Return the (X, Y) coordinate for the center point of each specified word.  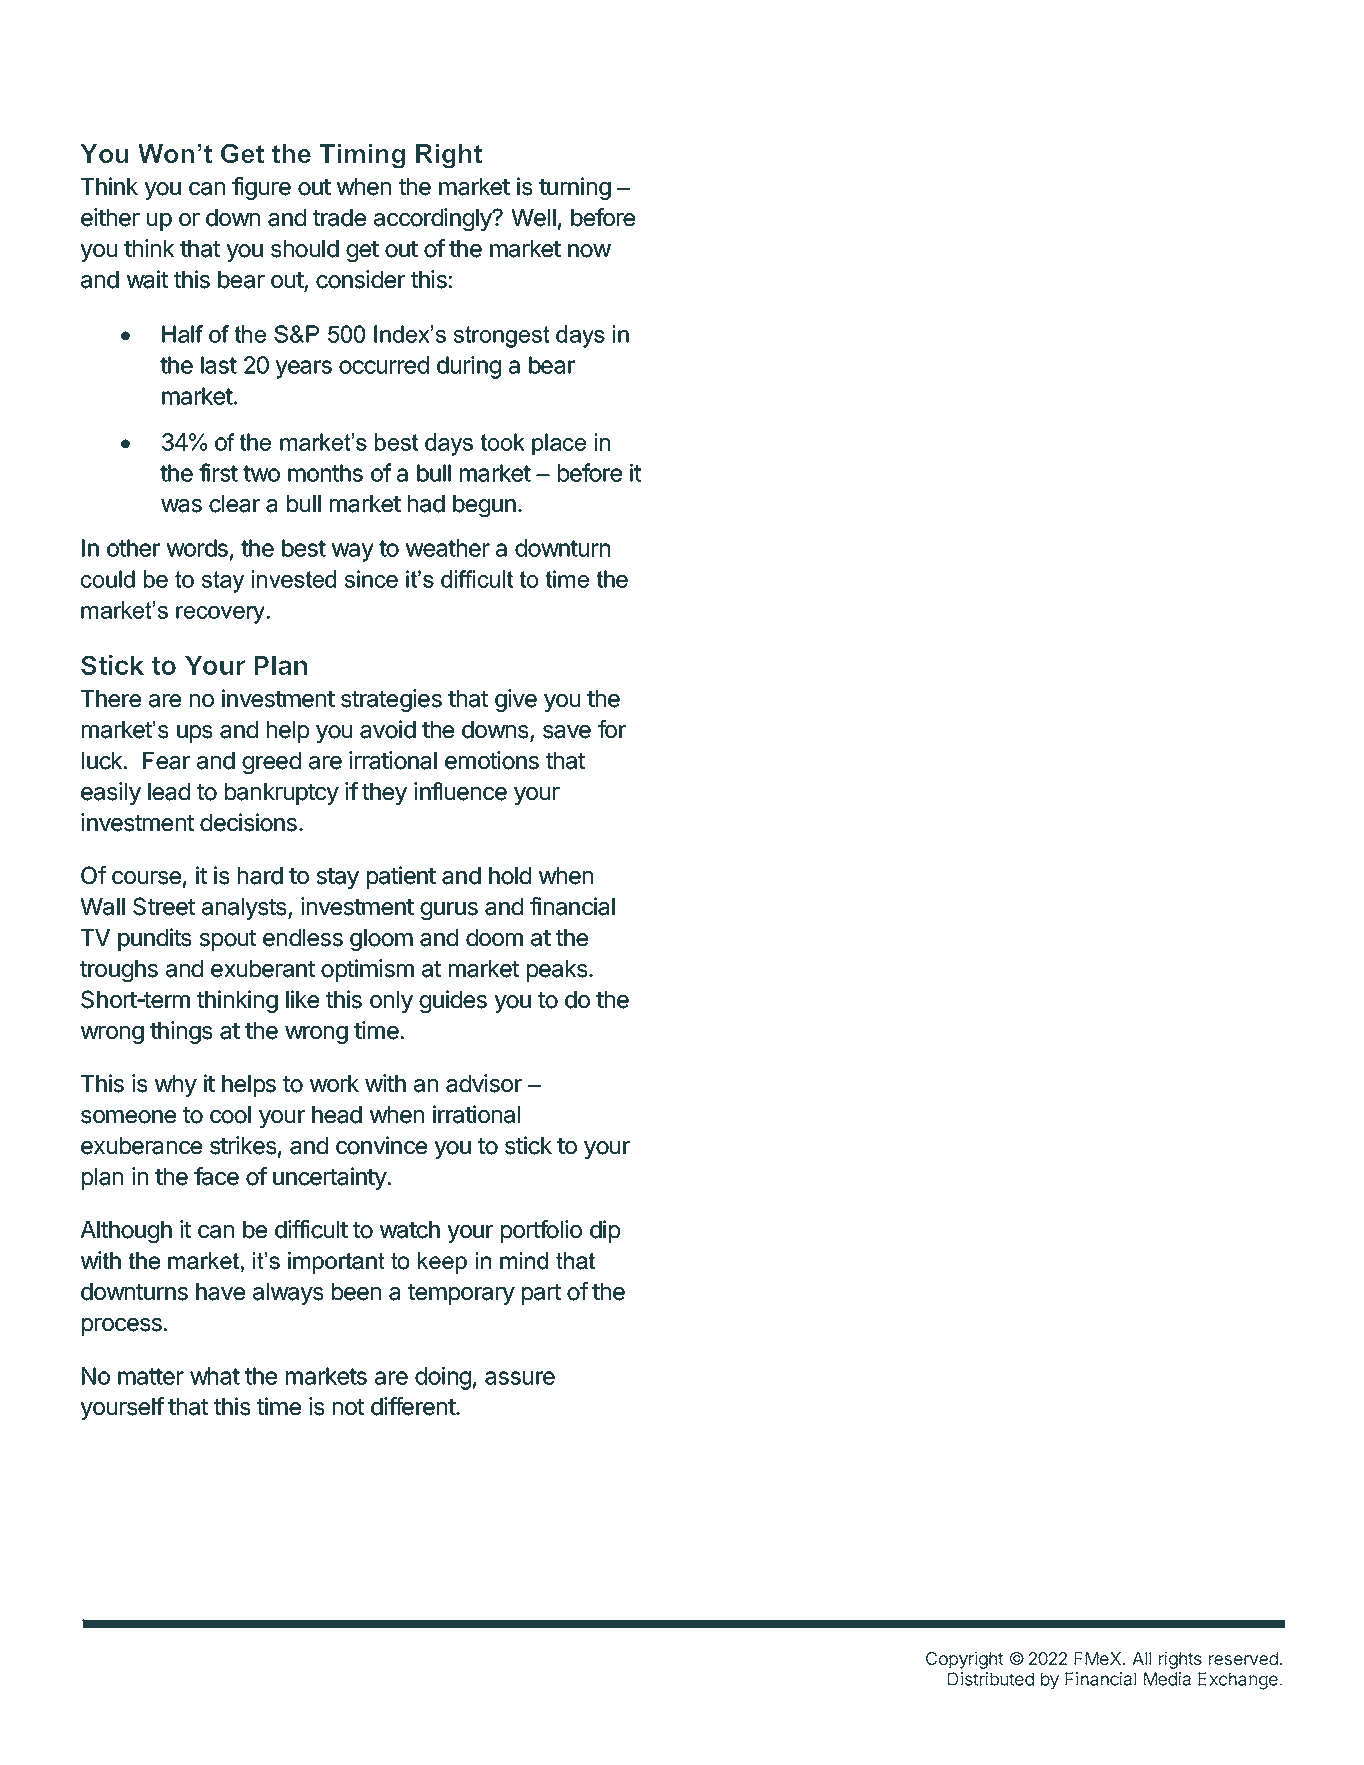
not (348, 1407)
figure (261, 188)
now (589, 251)
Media (1167, 1679)
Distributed (991, 1679)
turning (575, 188)
